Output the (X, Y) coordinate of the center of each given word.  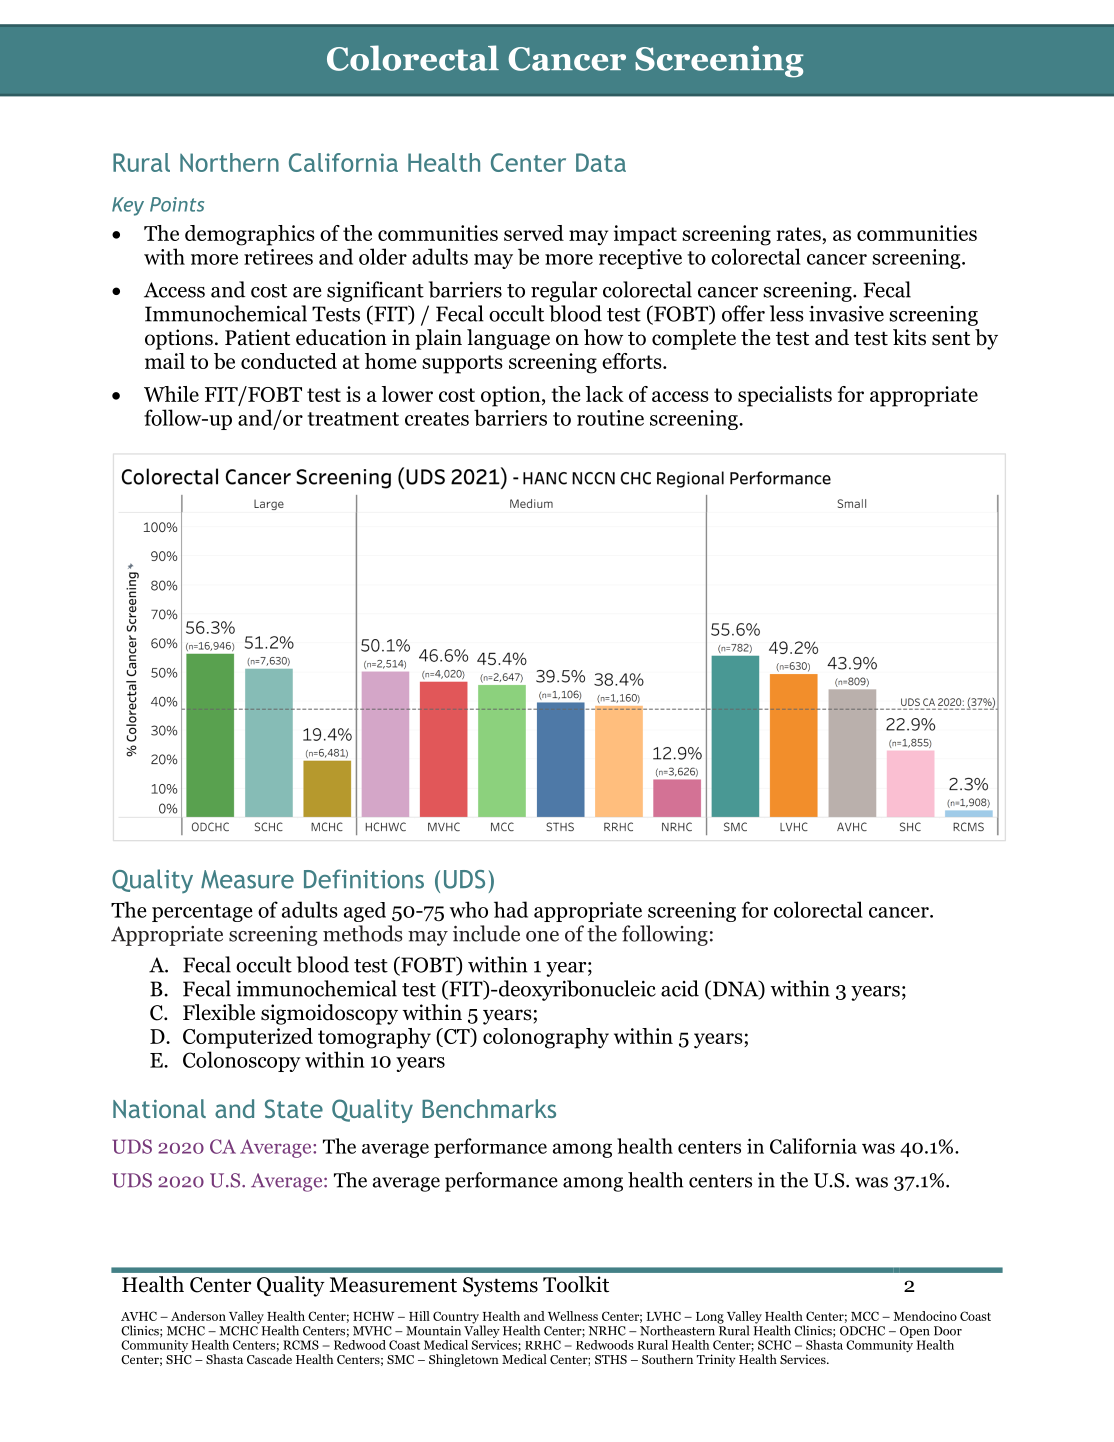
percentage (202, 913)
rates (799, 234)
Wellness (573, 1316)
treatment (353, 419)
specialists (785, 396)
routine (610, 418)
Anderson (198, 1316)
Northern (229, 162)
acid (680, 988)
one (542, 936)
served (534, 233)
